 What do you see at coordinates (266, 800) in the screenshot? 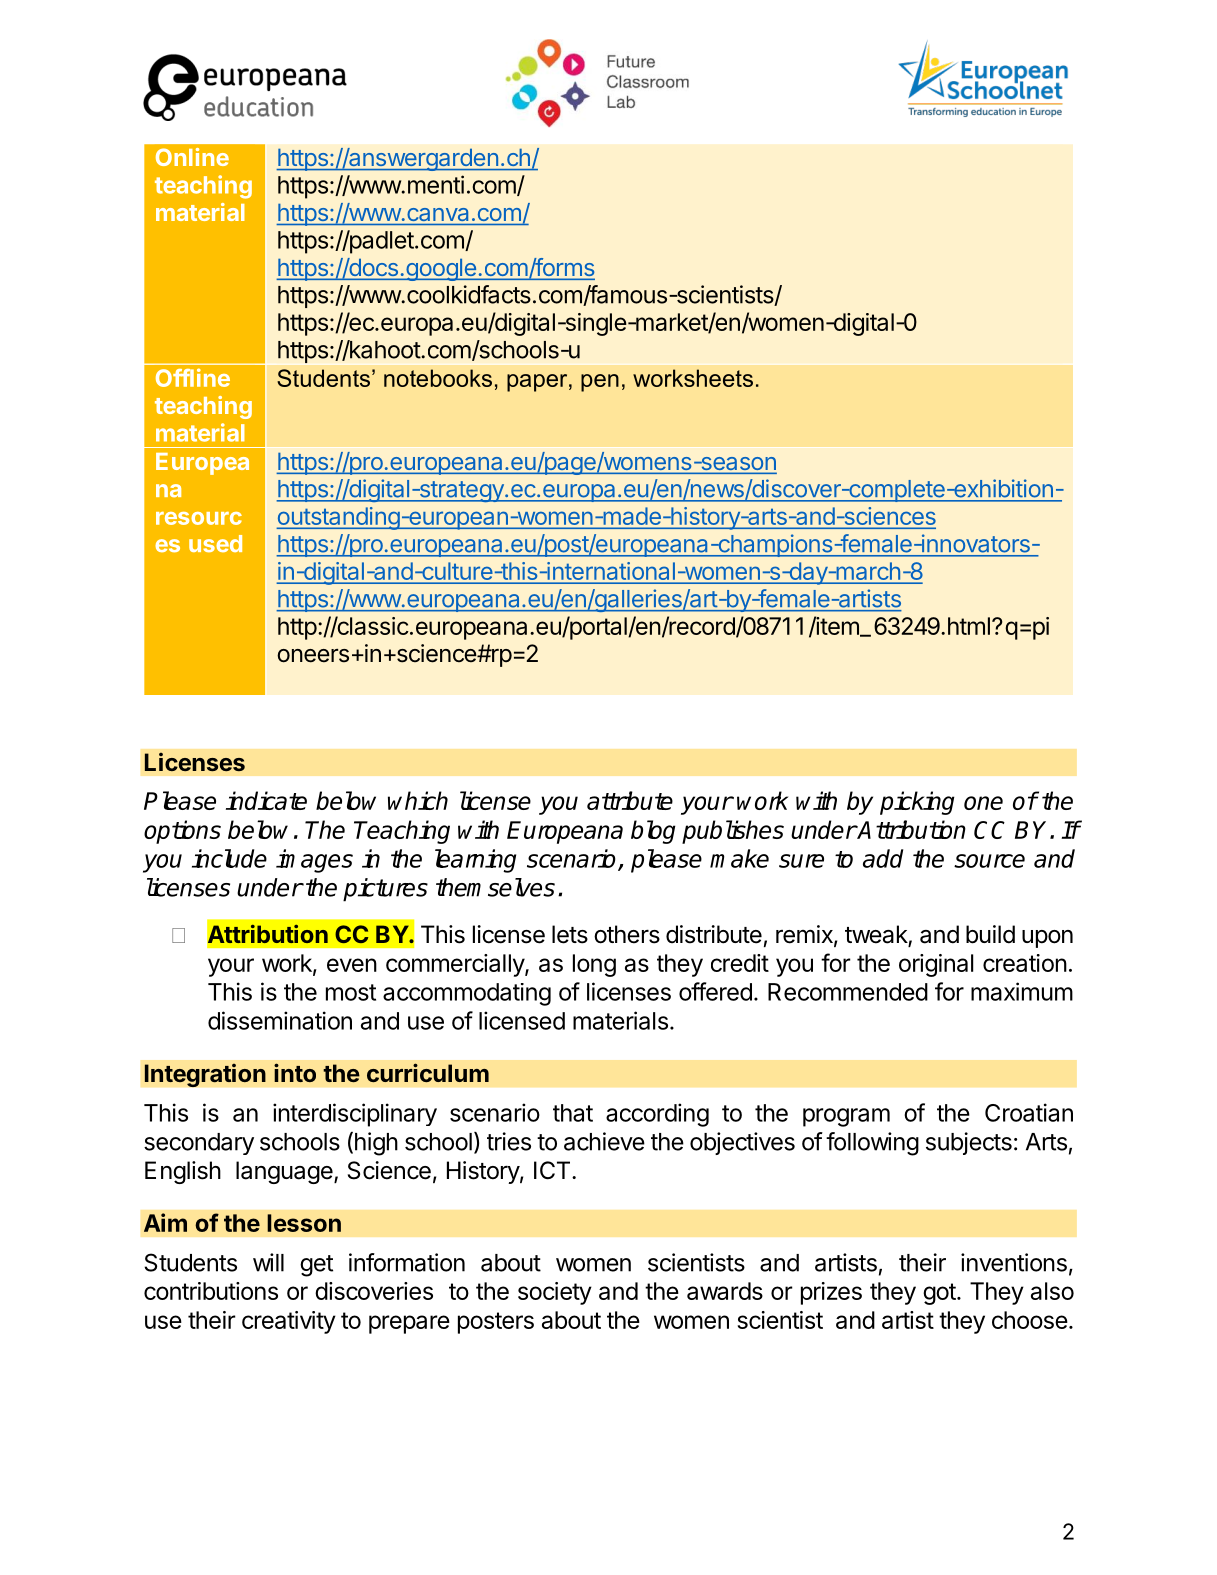
I see `indicate` at bounding box center [266, 800].
